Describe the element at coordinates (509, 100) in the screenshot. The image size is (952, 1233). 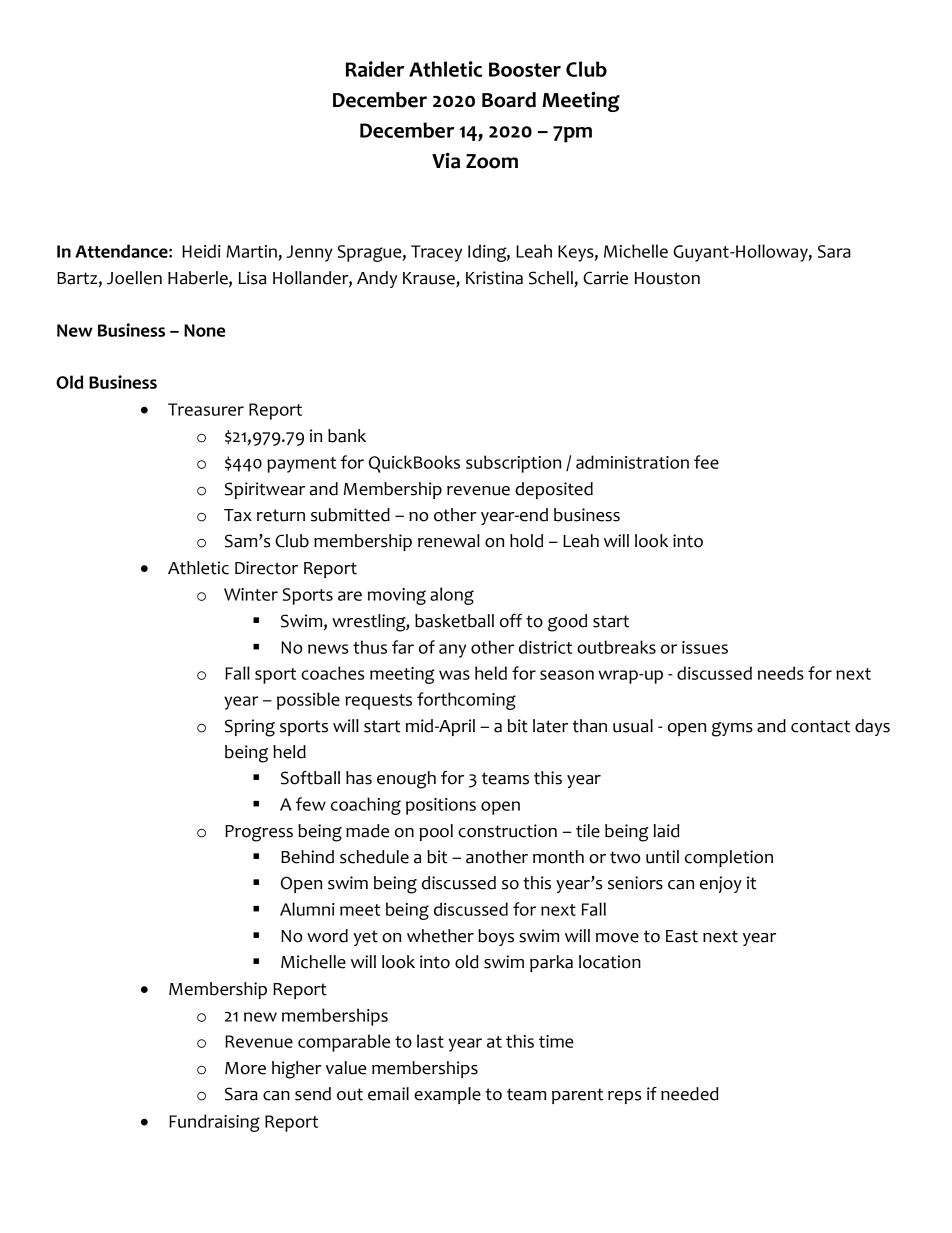
I see `Board` at that location.
